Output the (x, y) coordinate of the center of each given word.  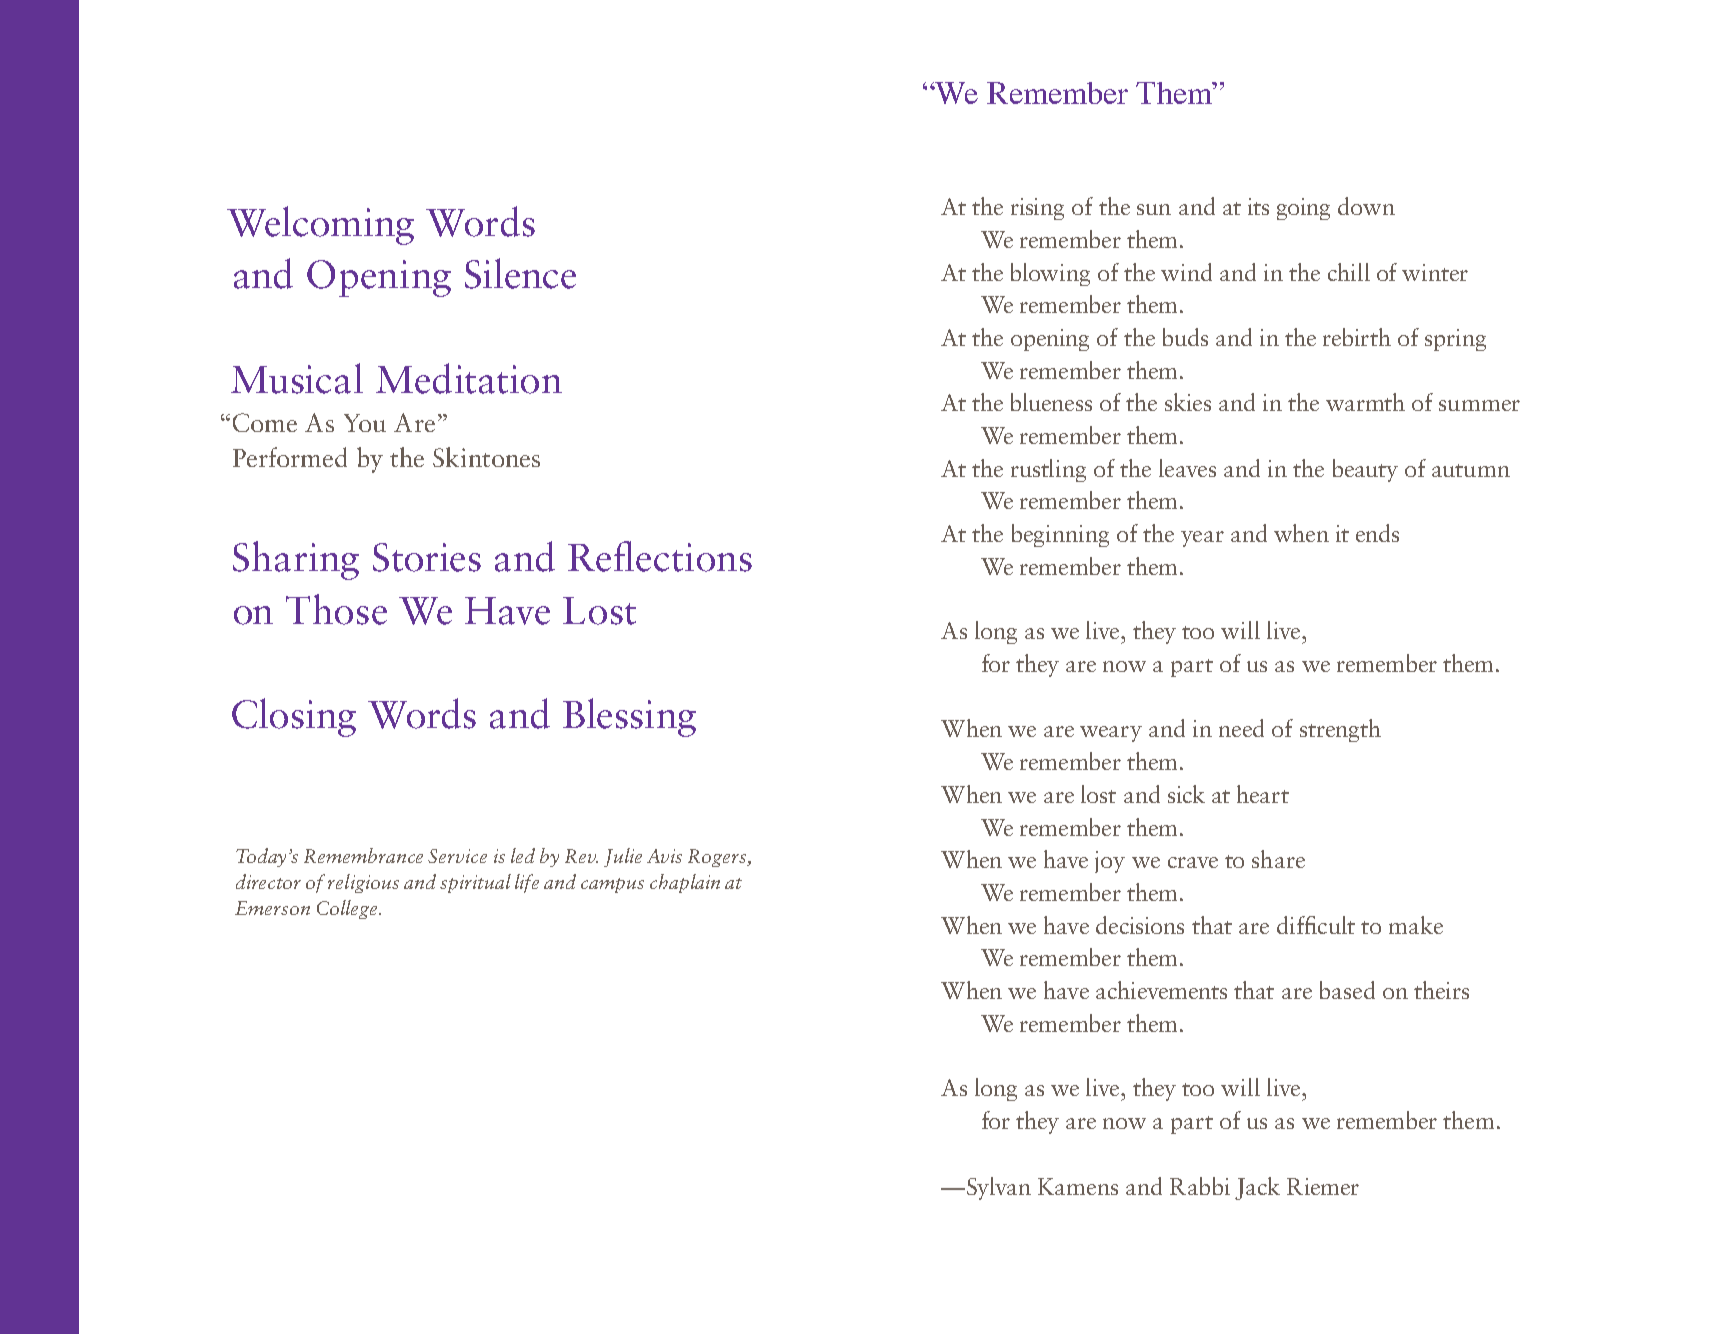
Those (336, 609)
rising (1037, 209)
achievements (1161, 990)
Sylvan (999, 1188)
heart (1263, 794)
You (365, 423)
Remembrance (363, 855)
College (348, 909)
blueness (1051, 402)
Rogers (718, 858)
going (1303, 209)
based (1347, 990)
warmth (1365, 402)
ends (1377, 533)
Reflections (660, 556)
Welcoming (320, 225)
